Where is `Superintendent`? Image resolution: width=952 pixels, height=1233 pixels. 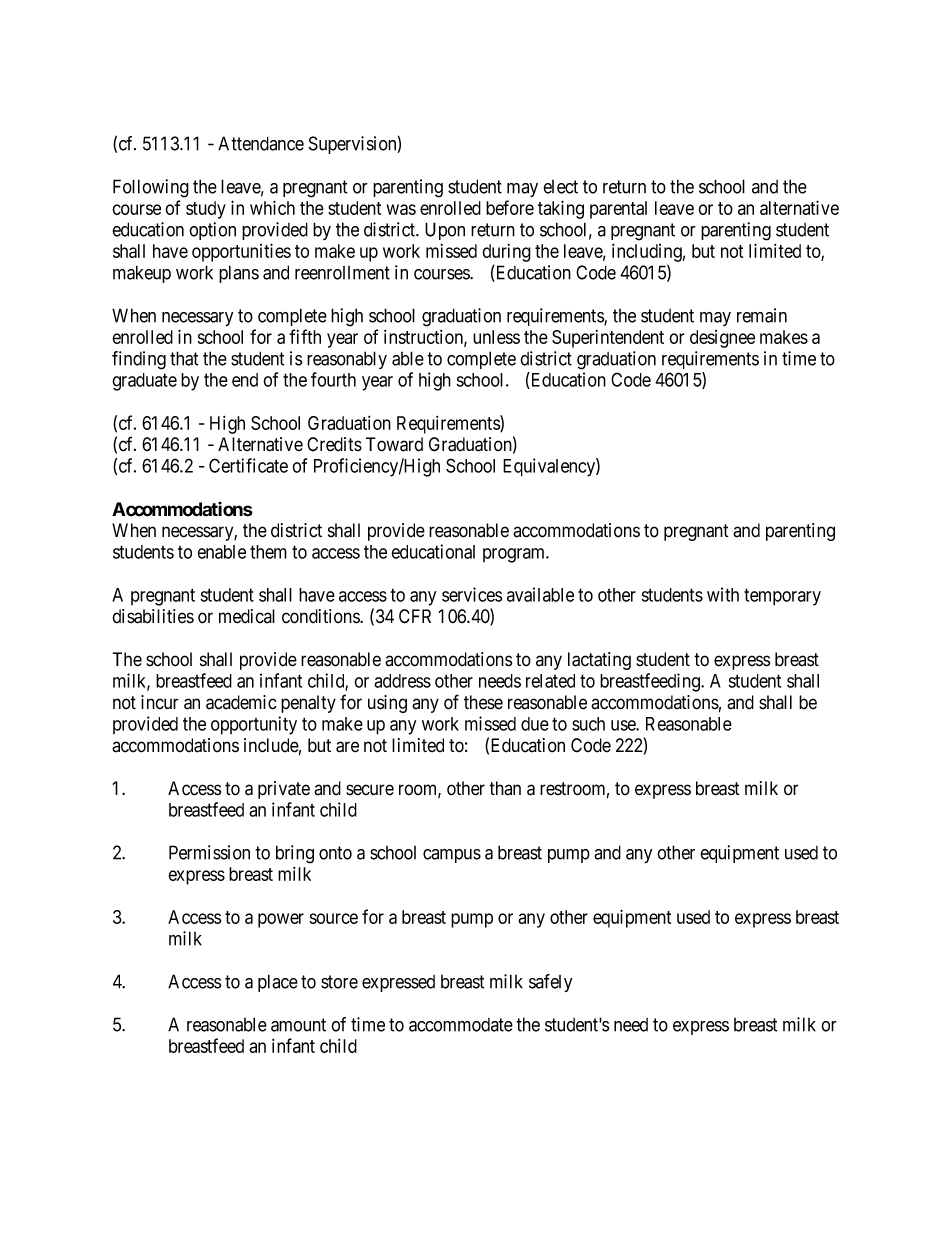
Superintendent is located at coordinates (608, 339).
